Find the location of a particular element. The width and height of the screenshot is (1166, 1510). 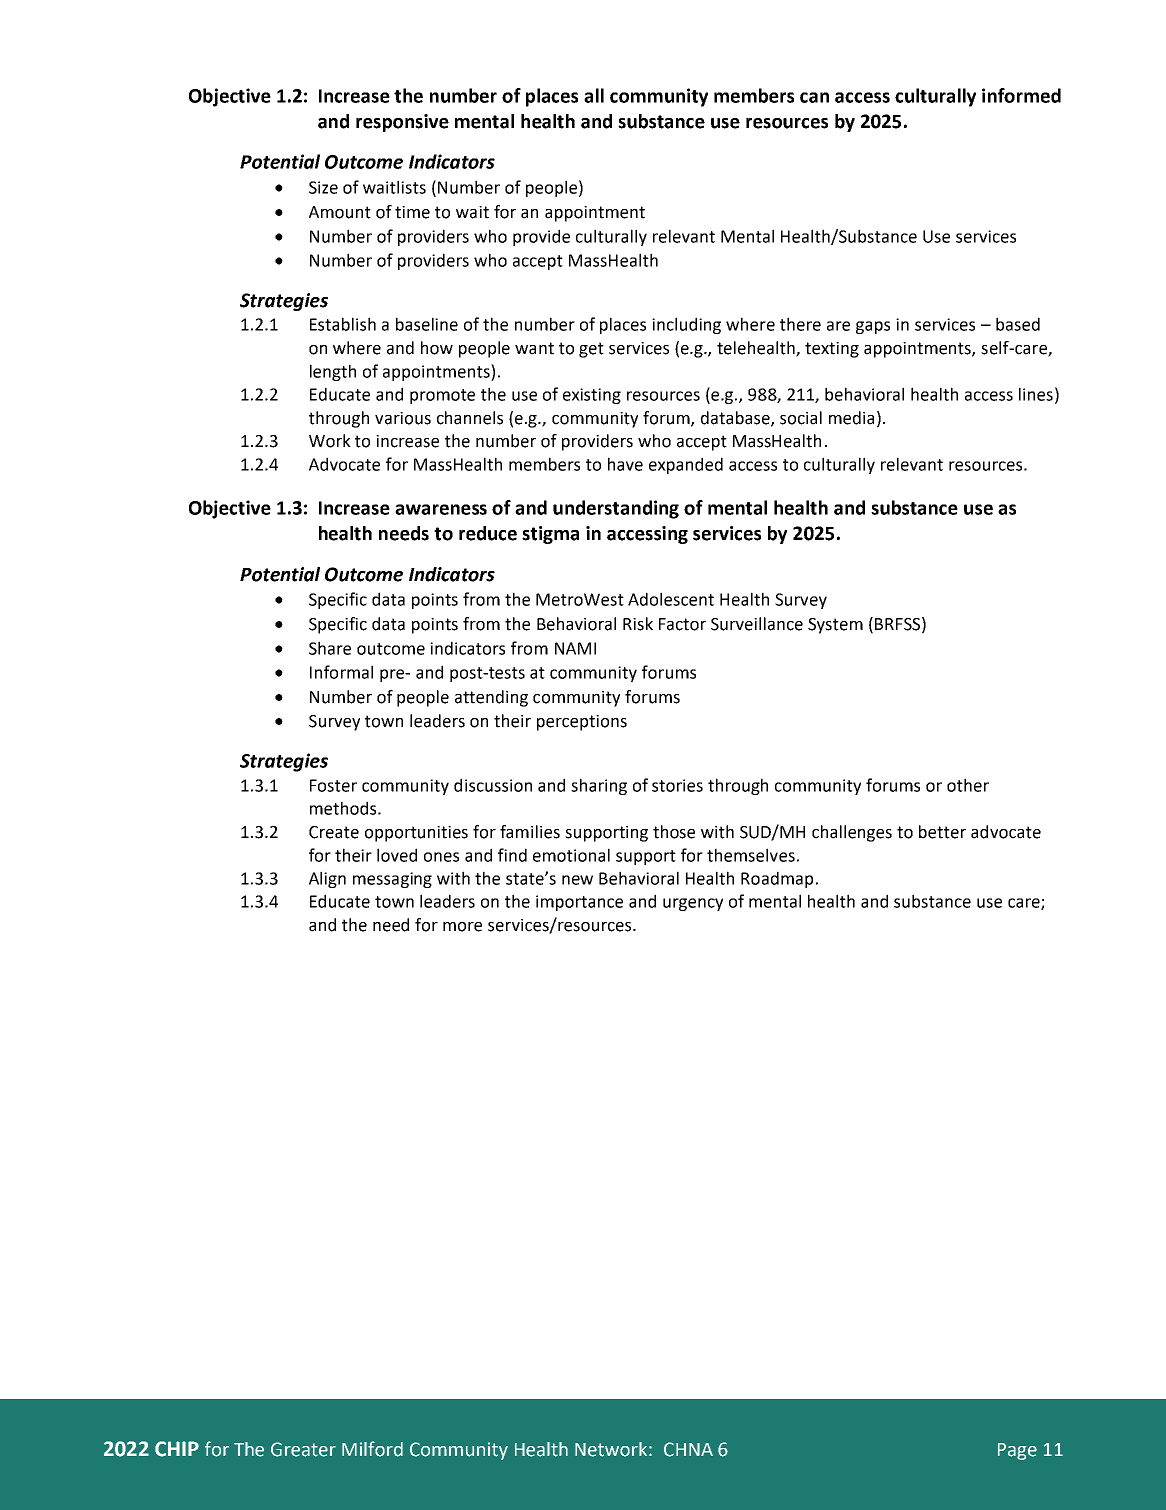

responsive is located at coordinates (402, 123).
